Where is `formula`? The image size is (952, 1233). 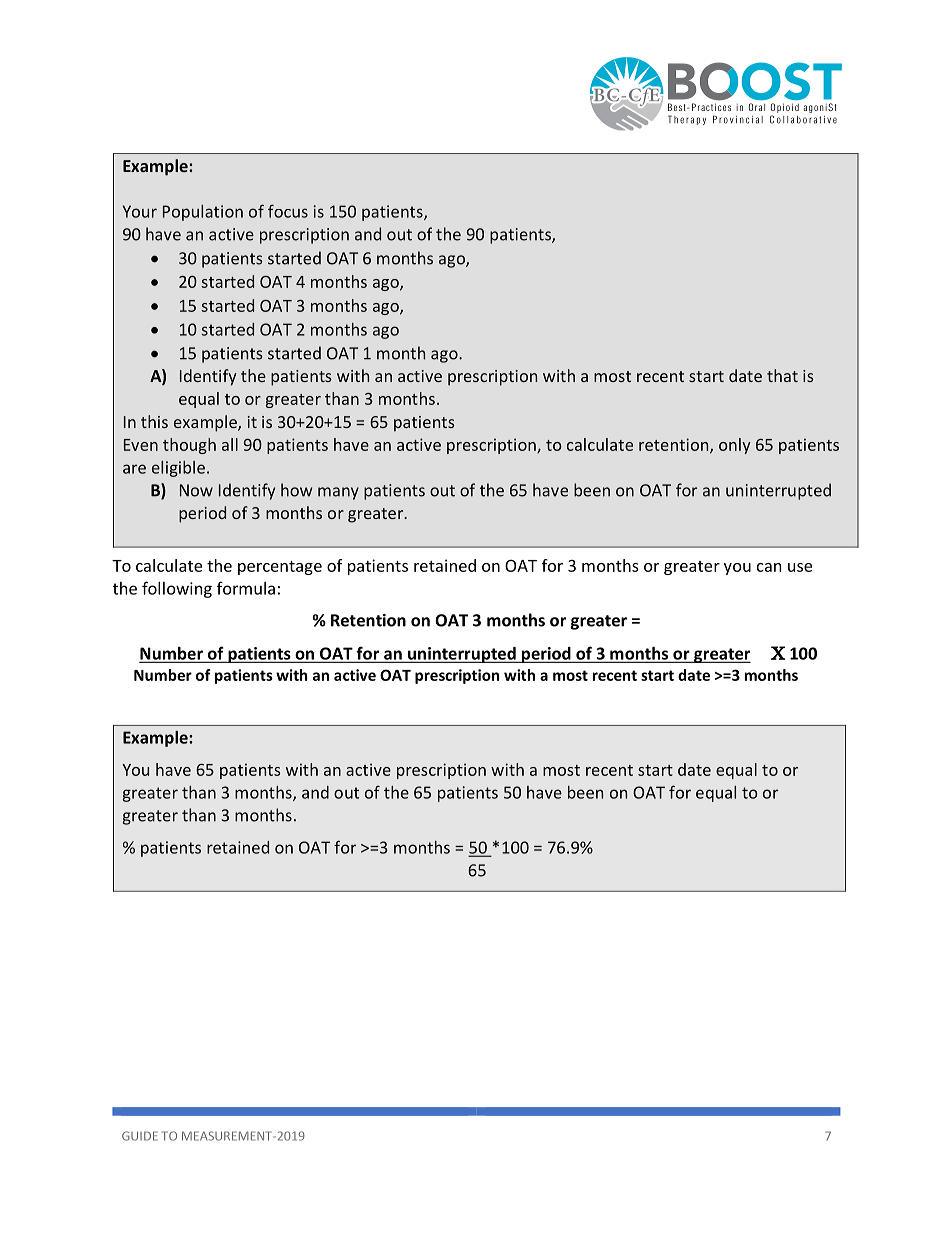
formula is located at coordinates (246, 588).
